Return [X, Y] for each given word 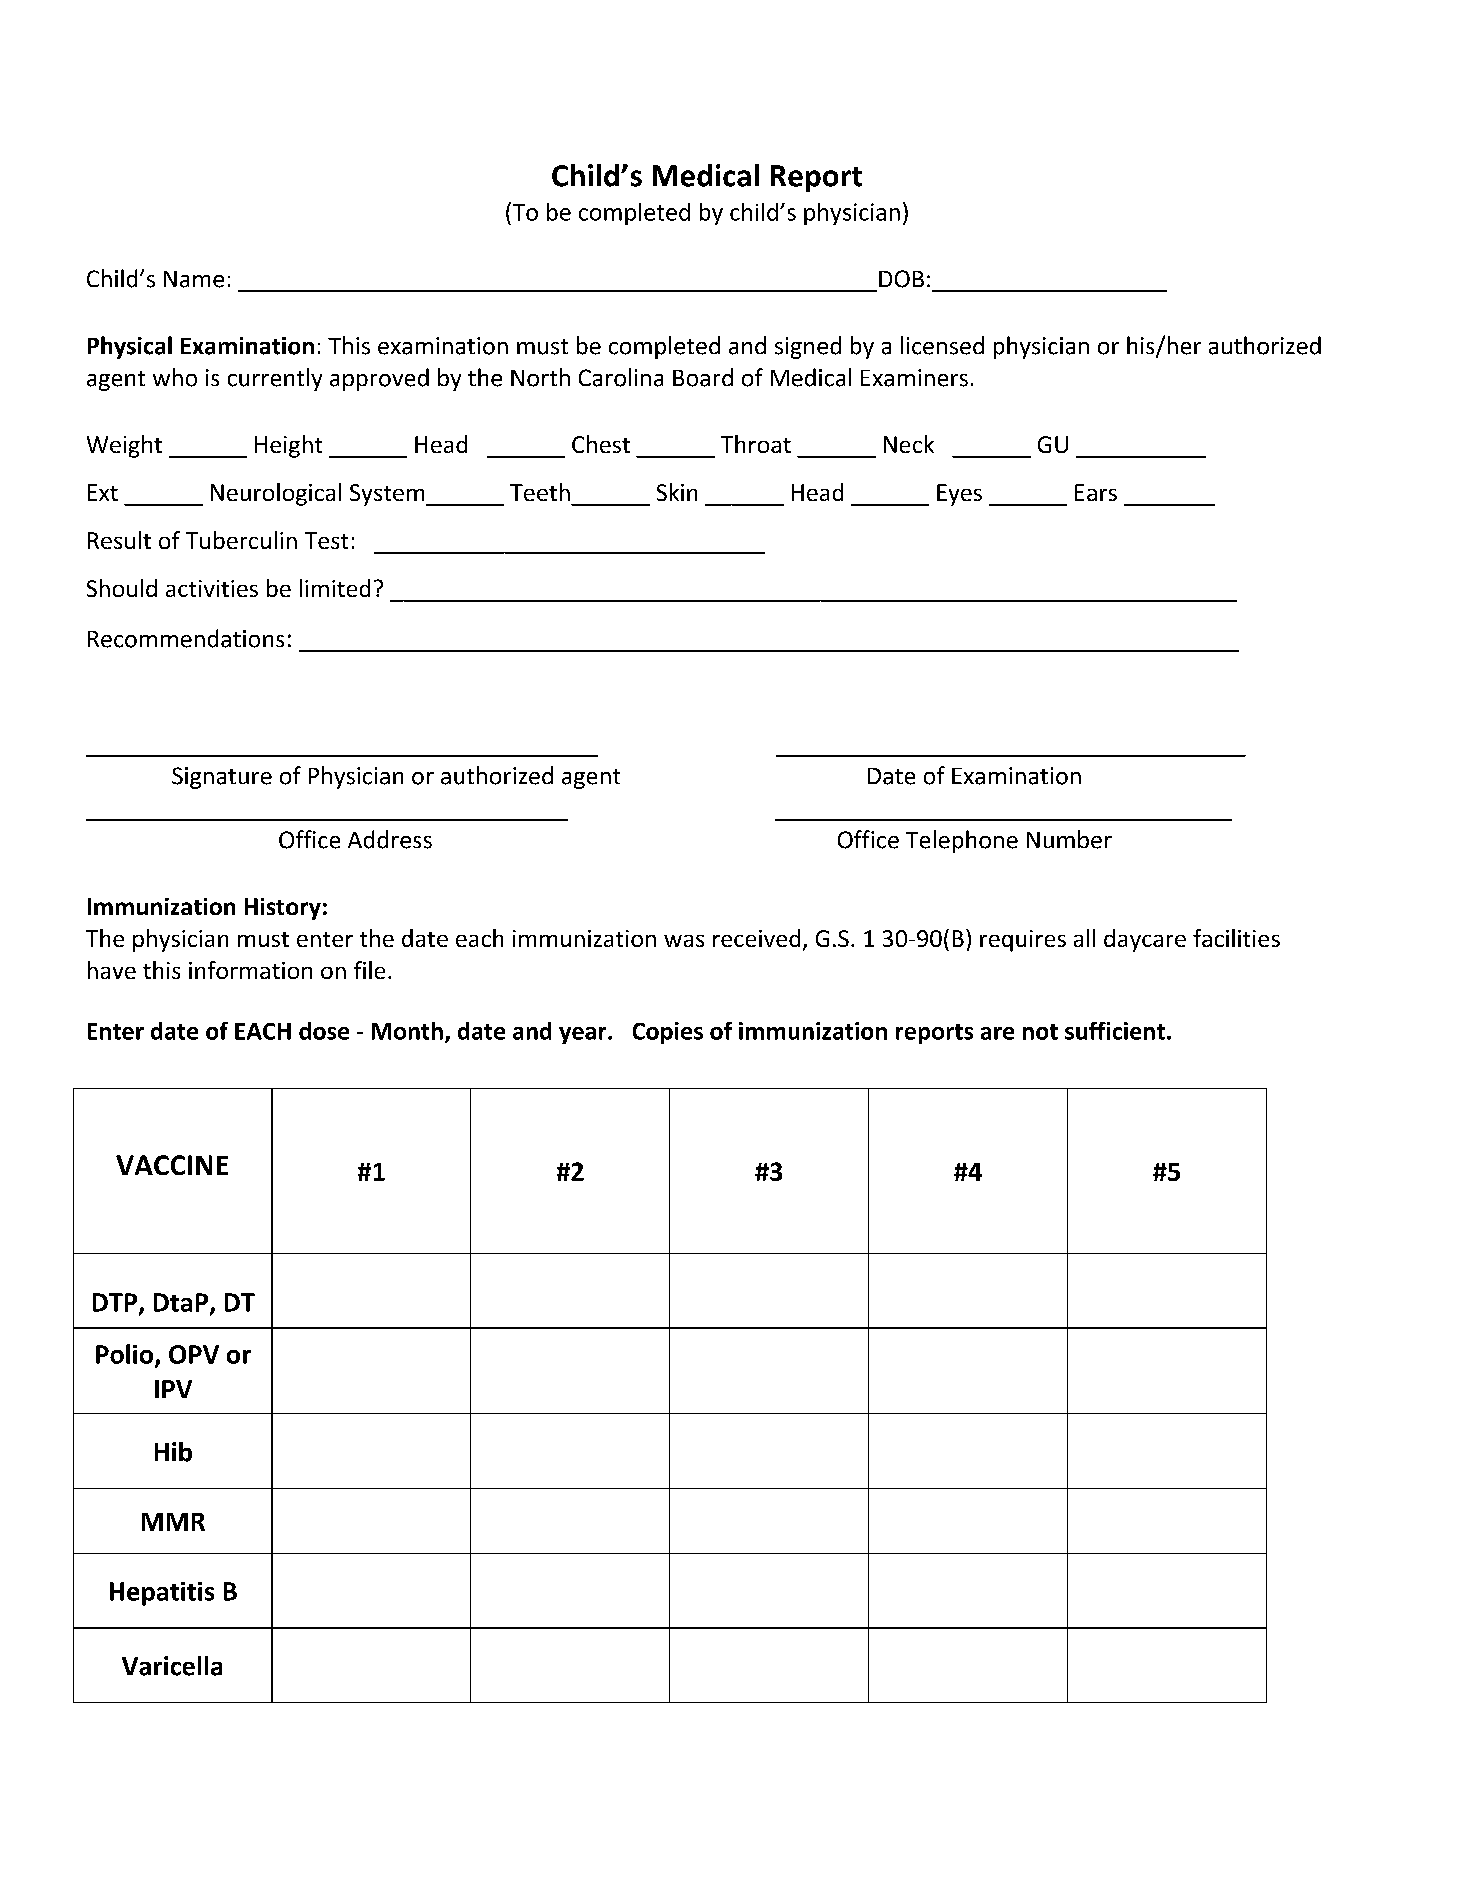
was [684, 941]
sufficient [1115, 1031]
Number [1069, 839]
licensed [942, 345]
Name [194, 279]
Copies [668, 1033]
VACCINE [172, 1165]
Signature [222, 778]
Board [703, 377]
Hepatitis [162, 1594]
